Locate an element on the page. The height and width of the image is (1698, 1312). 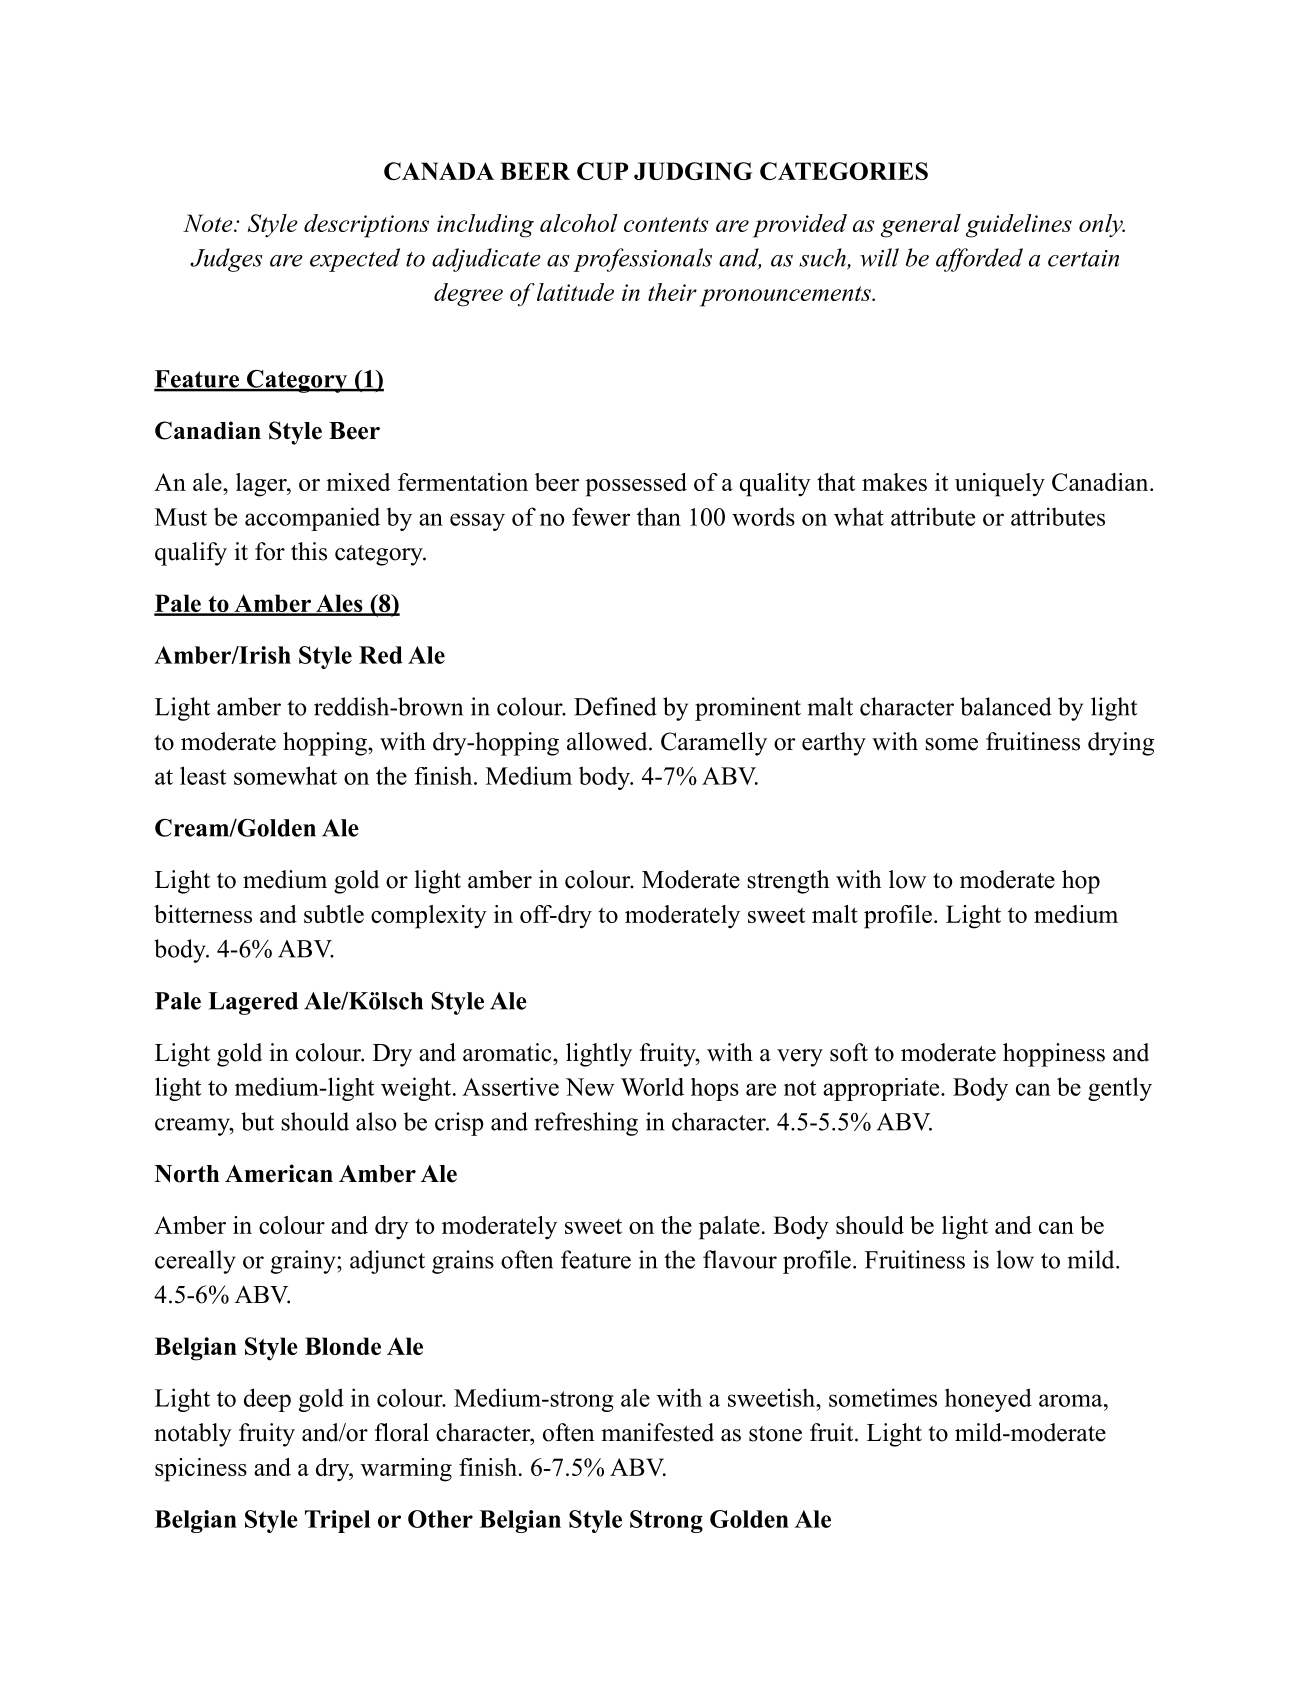
drying is located at coordinates (1121, 744).
